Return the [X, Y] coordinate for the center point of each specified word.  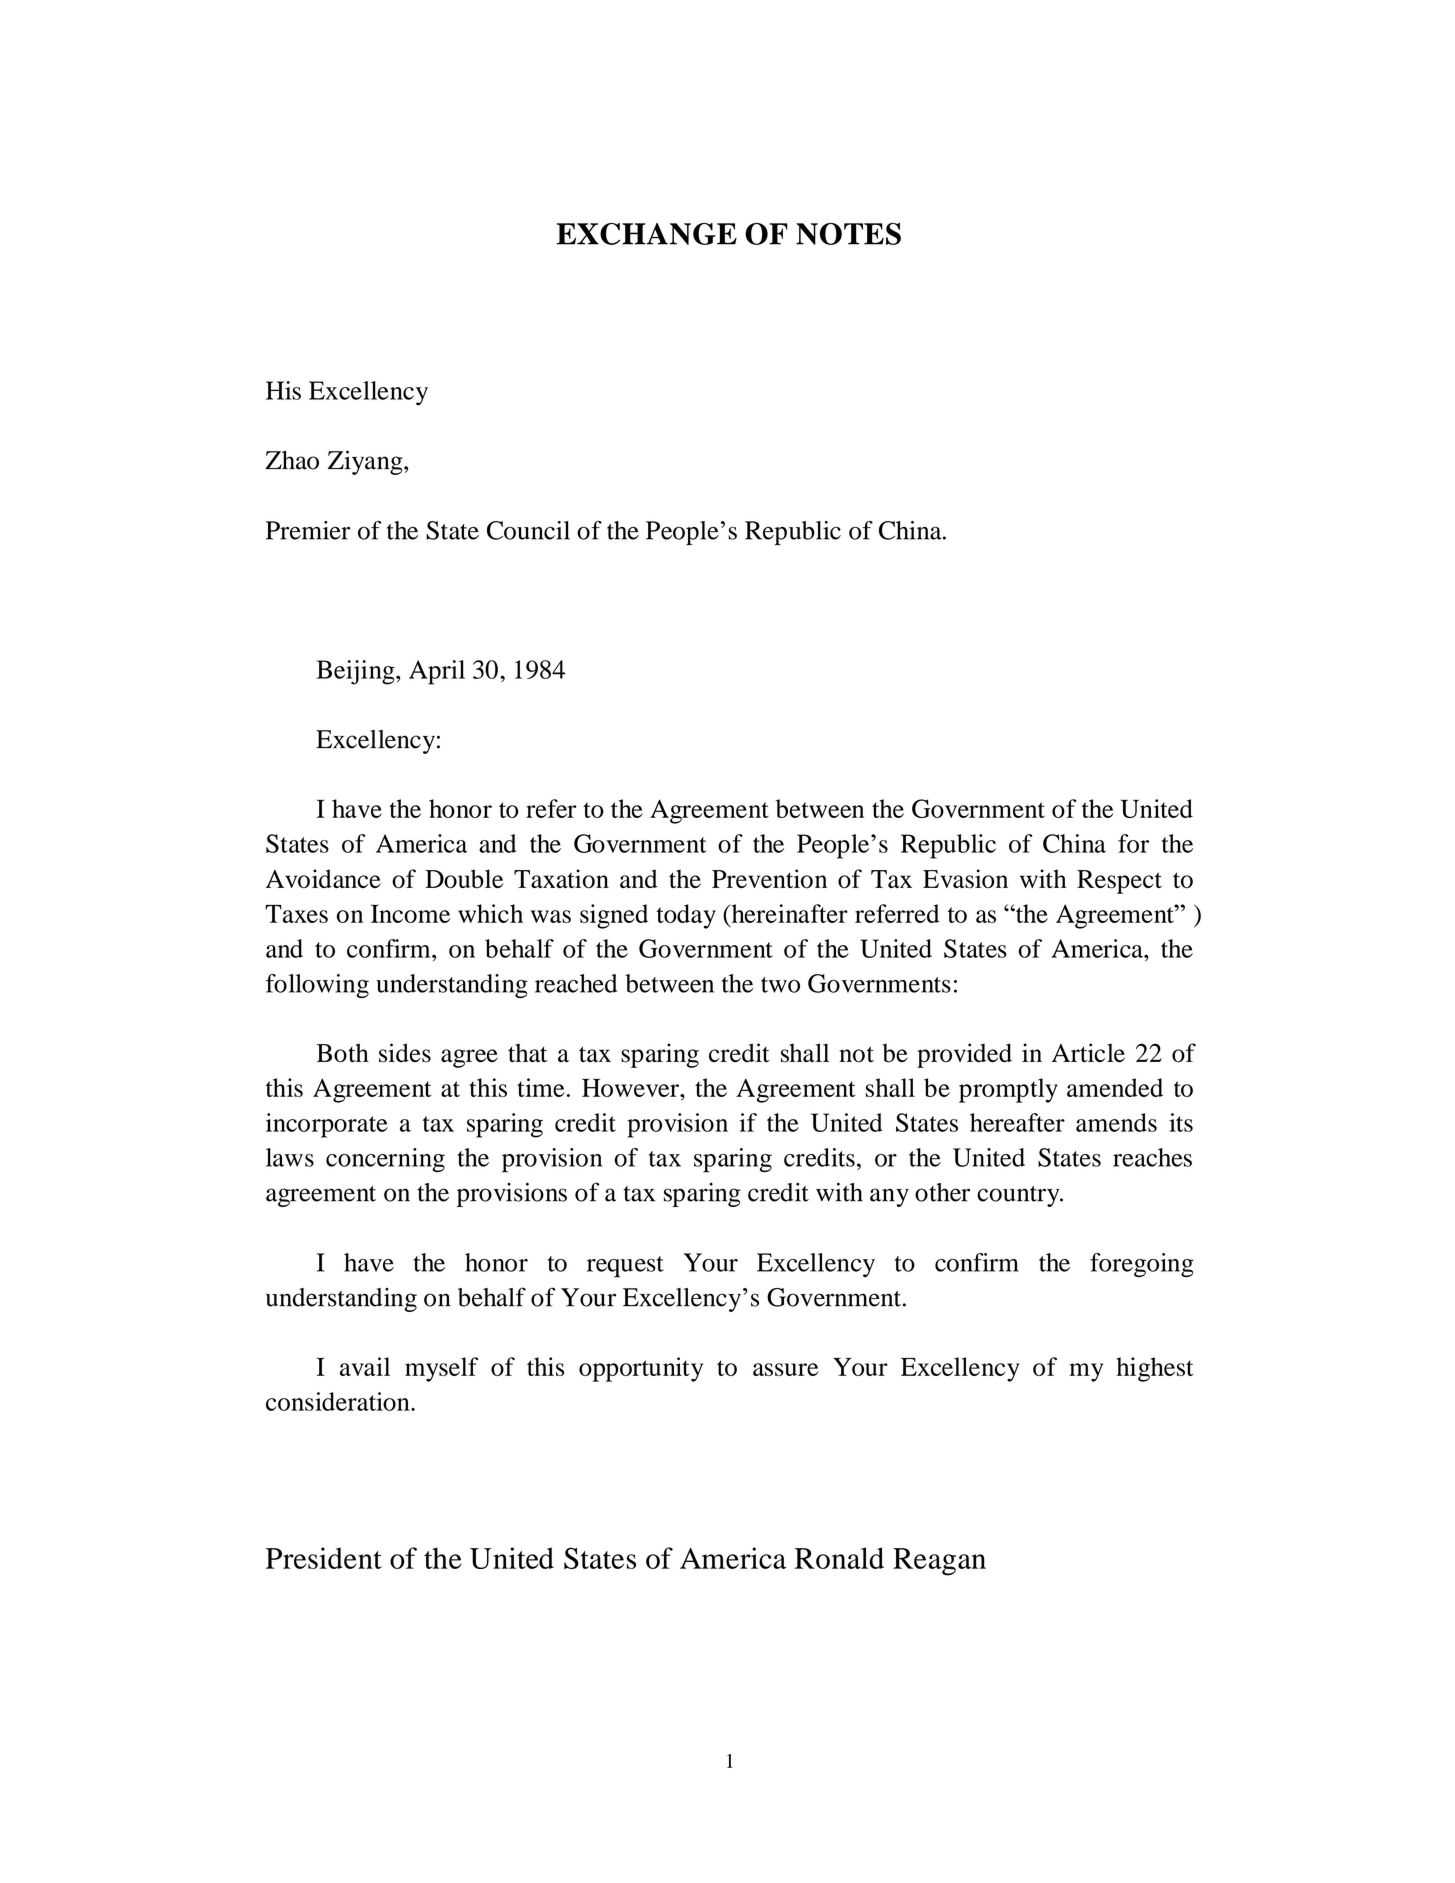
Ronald [839, 1558]
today [686, 916]
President [324, 1558]
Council [528, 530]
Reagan [939, 1562]
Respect [1119, 882]
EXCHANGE [647, 234]
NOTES [848, 234]
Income [410, 913]
